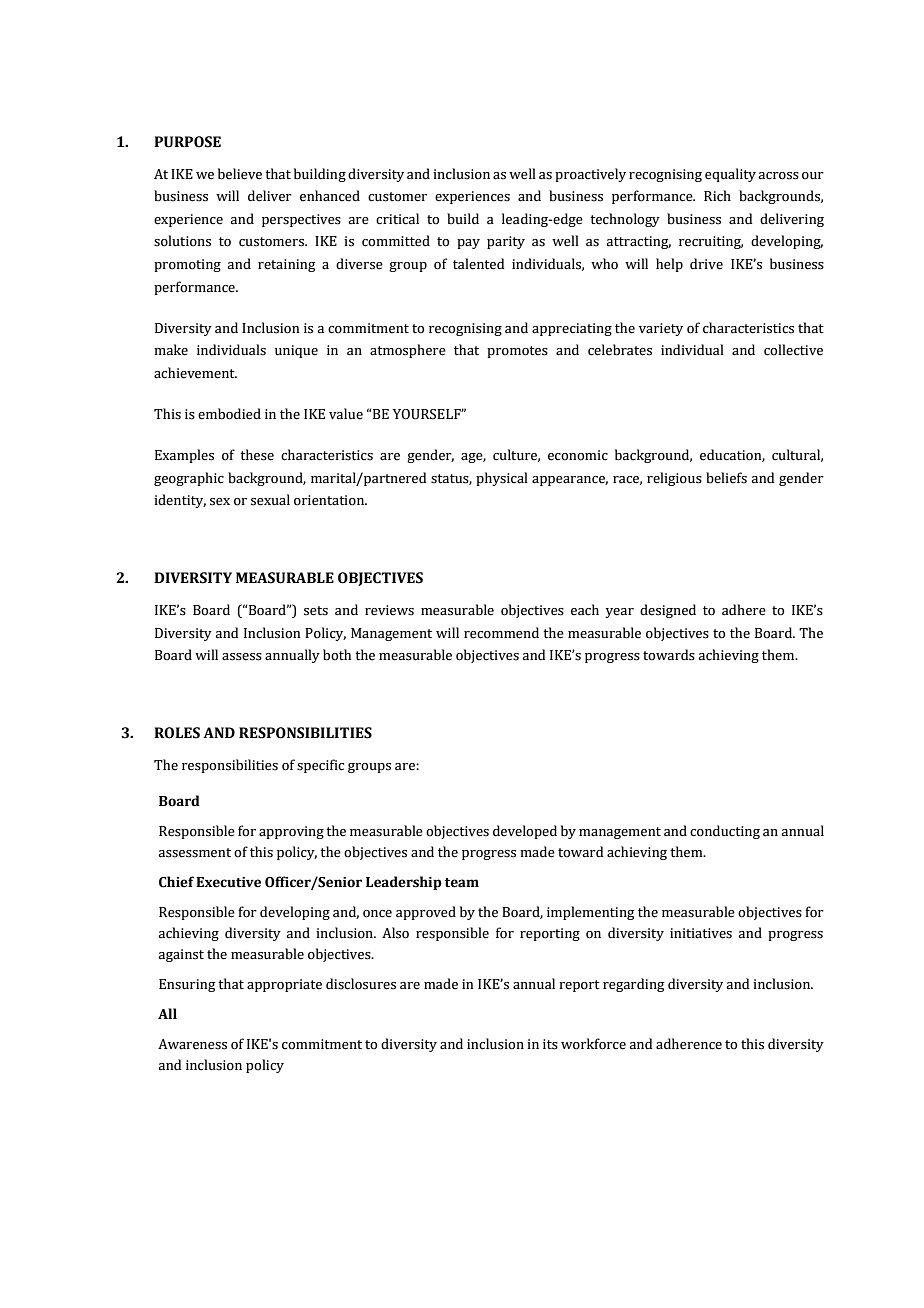 The image size is (924, 1308). Describe the element at coordinates (525, 832) in the screenshot. I see `developed` at that location.
